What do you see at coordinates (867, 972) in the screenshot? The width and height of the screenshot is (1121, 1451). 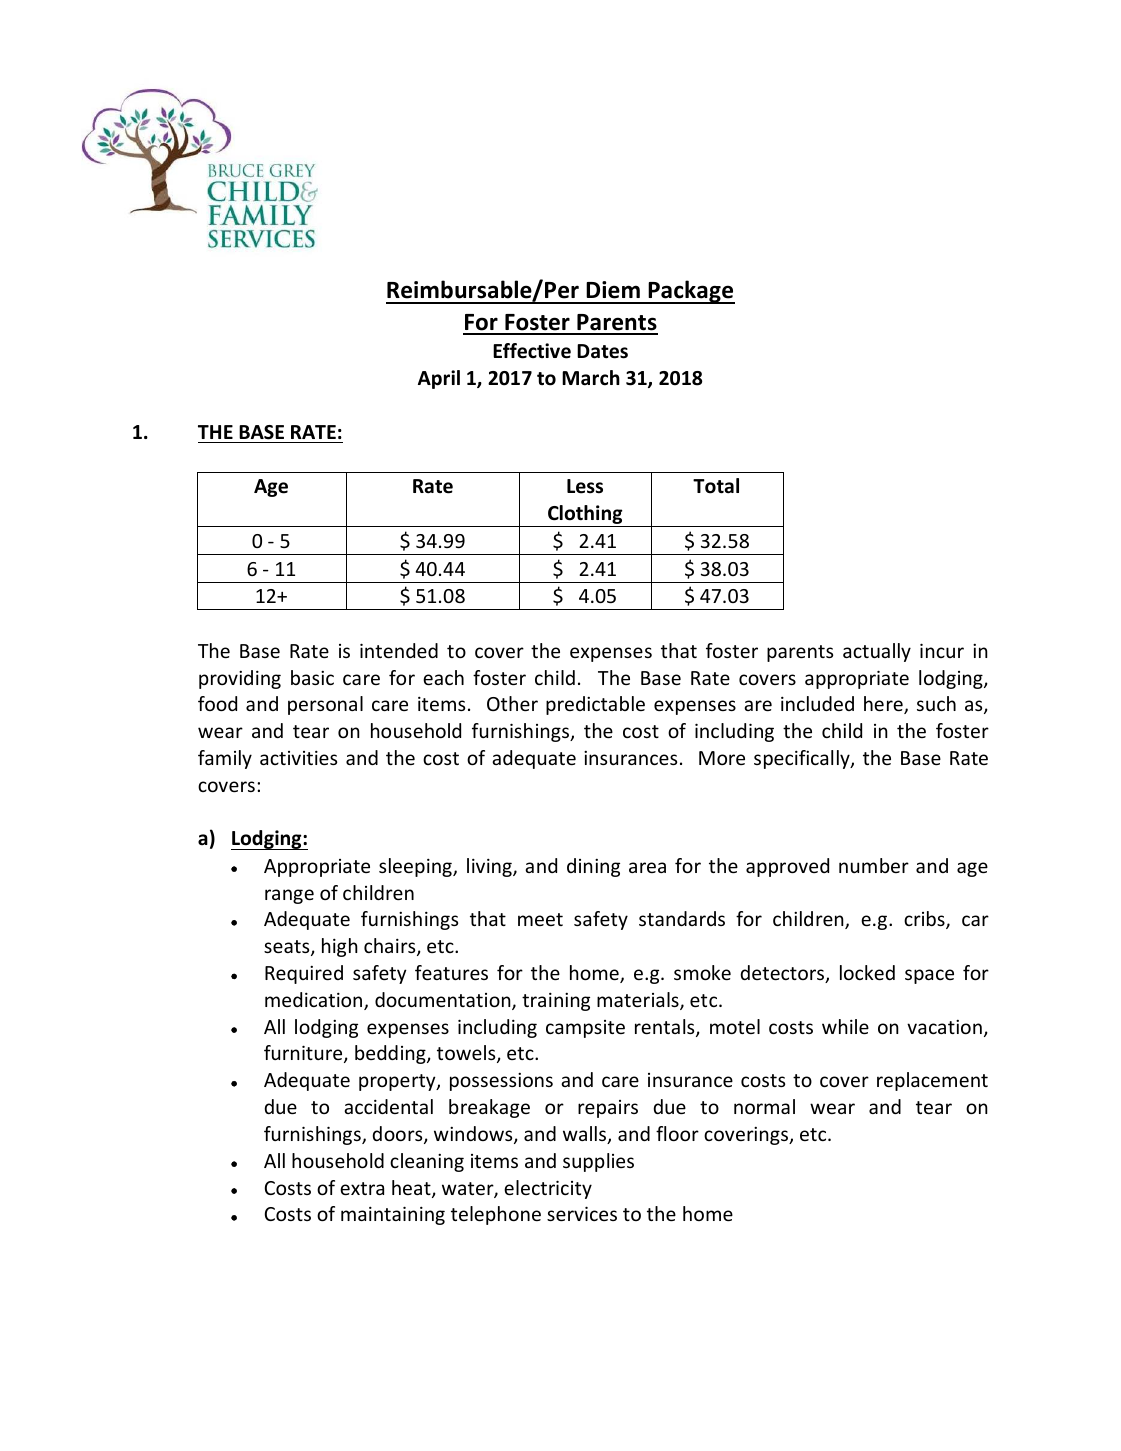 I see `locked` at bounding box center [867, 972].
